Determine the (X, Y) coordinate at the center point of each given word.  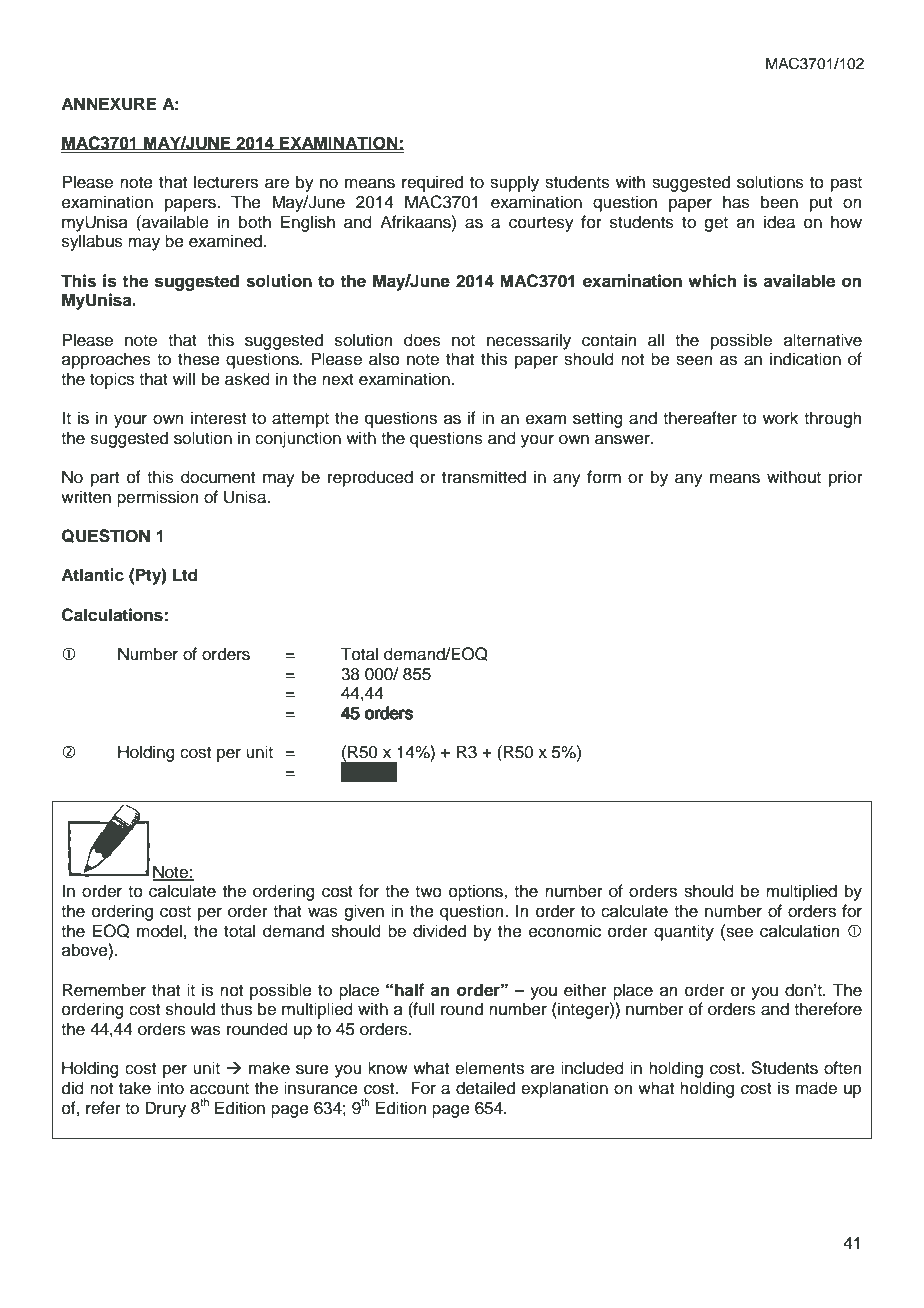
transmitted (484, 477)
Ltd (185, 575)
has (736, 202)
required (432, 183)
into (170, 1088)
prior (846, 478)
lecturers (226, 182)
